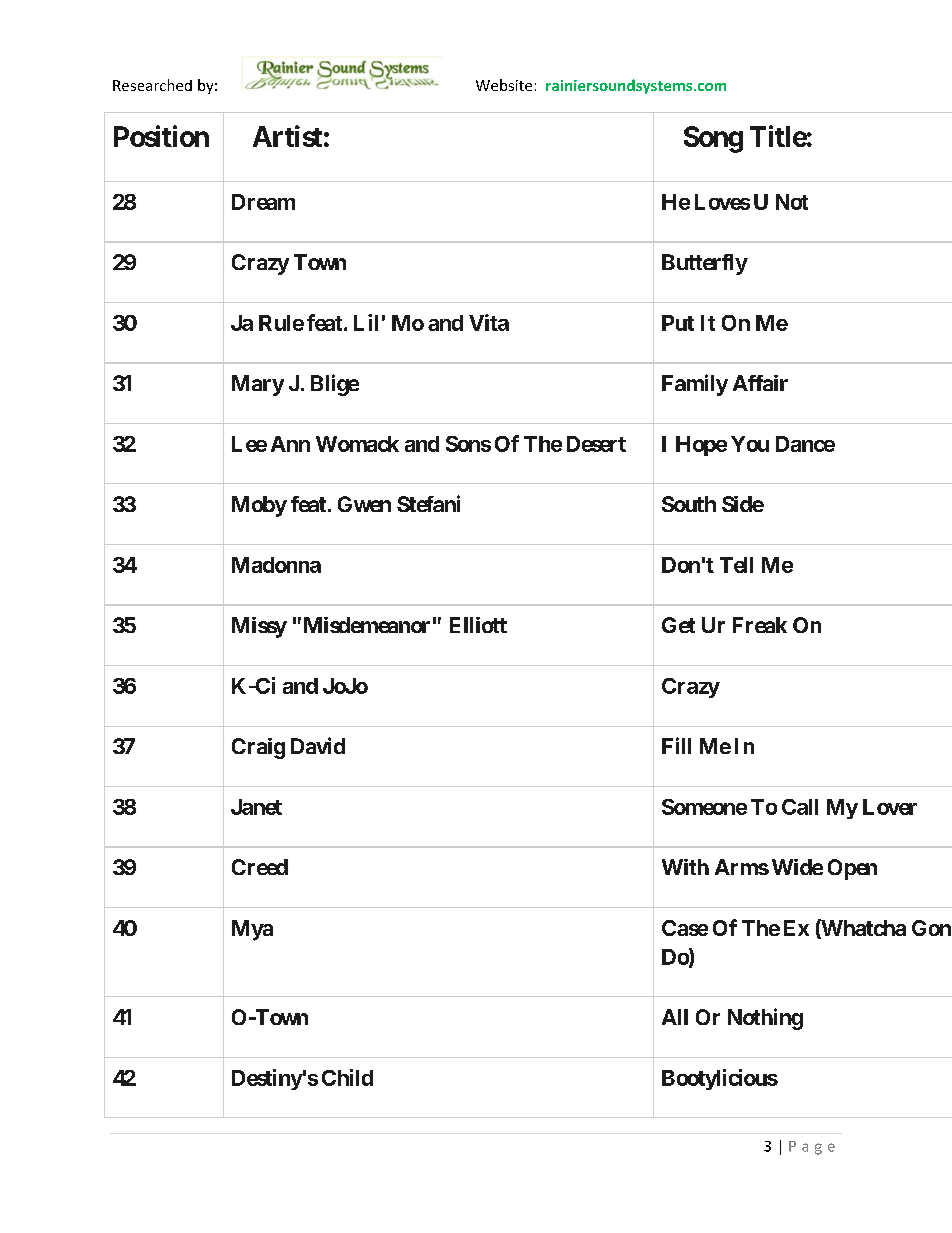 Image resolution: width=952 pixels, height=1233 pixels. Describe the element at coordinates (504, 85) in the screenshot. I see `Website` at that location.
